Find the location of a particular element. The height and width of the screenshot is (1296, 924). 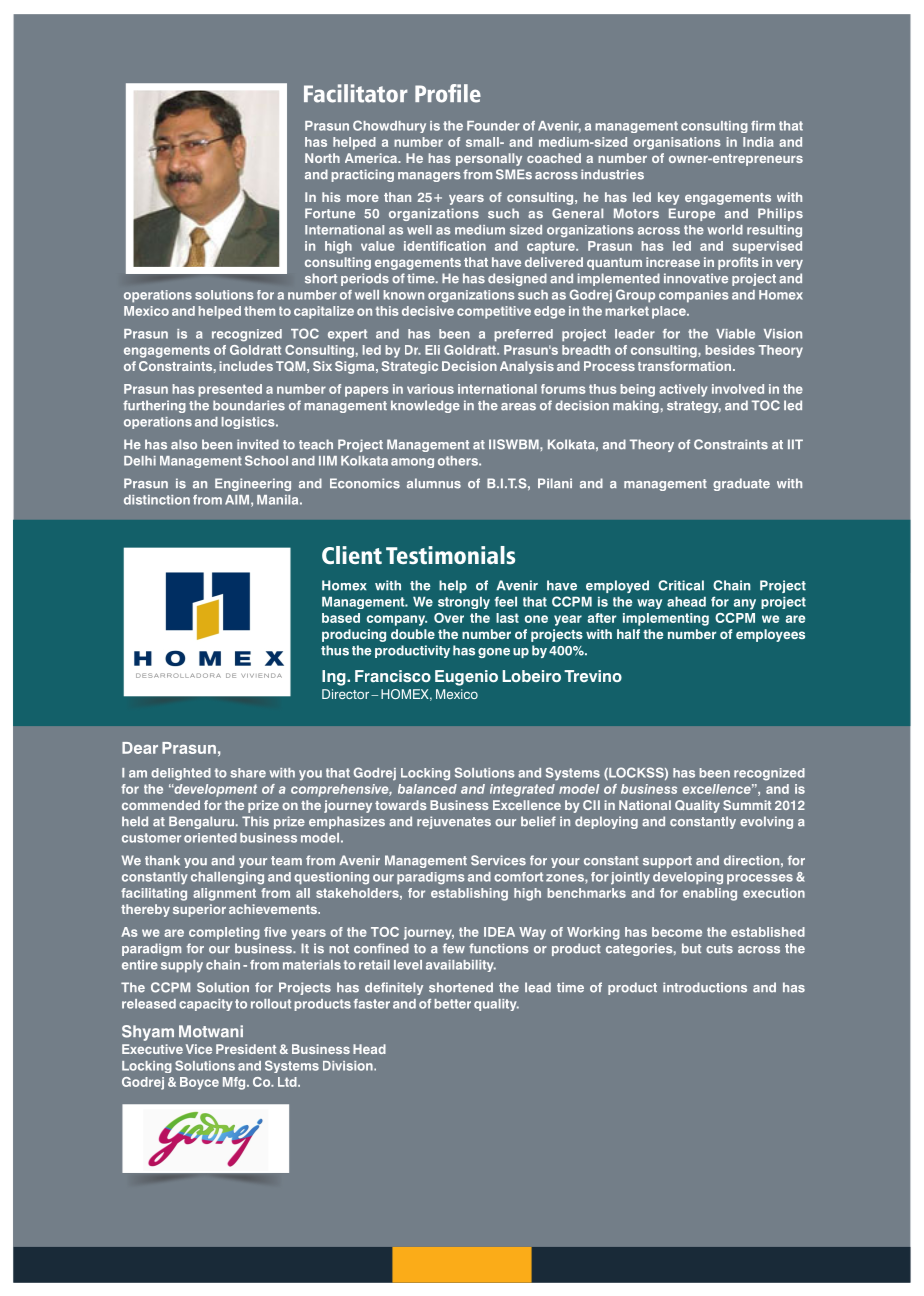

Critical is located at coordinates (681, 585).
